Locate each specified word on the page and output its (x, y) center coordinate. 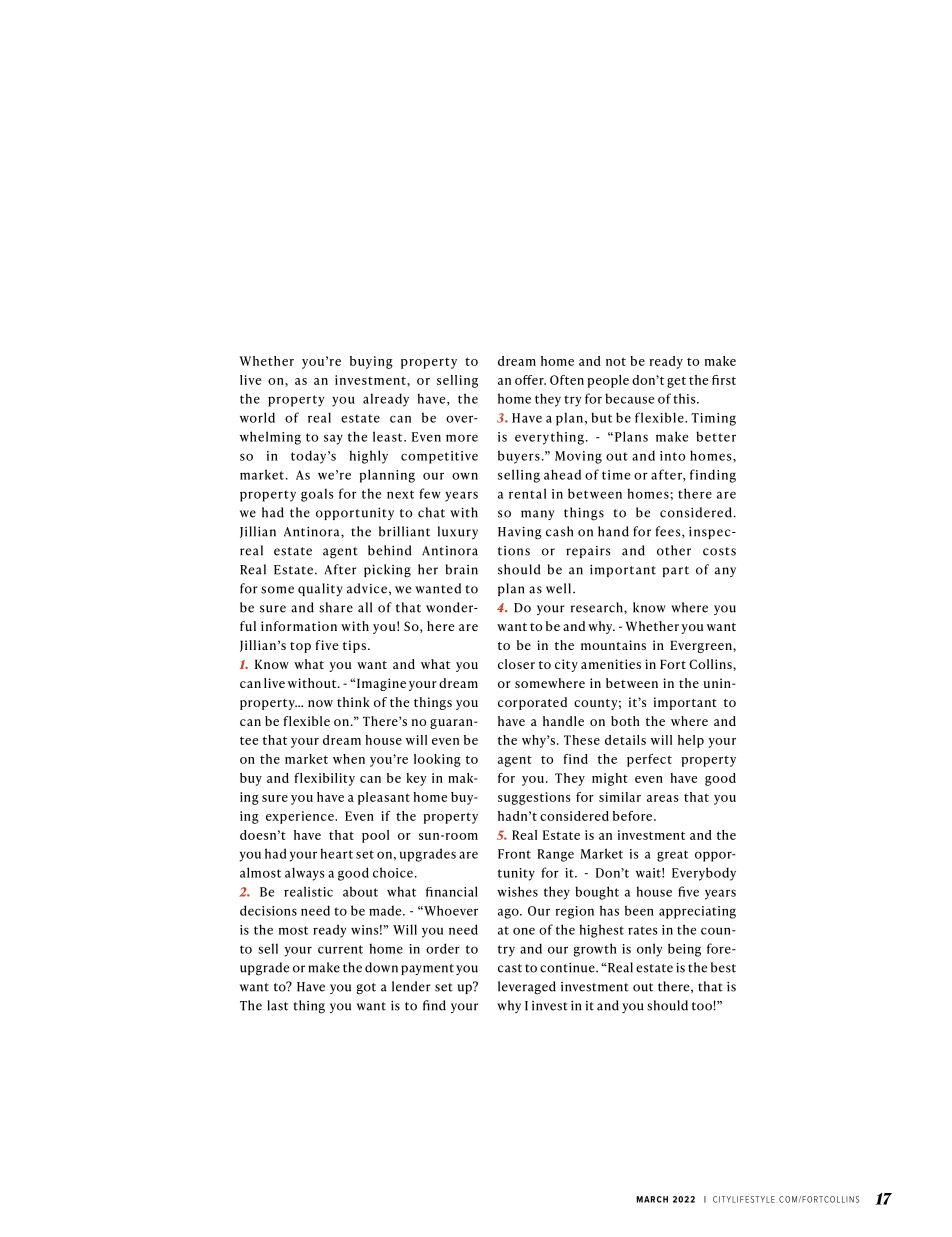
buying (371, 362)
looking (437, 760)
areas (662, 798)
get (676, 382)
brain (462, 569)
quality (320, 589)
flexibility (324, 779)
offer (530, 380)
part (676, 571)
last (277, 1005)
